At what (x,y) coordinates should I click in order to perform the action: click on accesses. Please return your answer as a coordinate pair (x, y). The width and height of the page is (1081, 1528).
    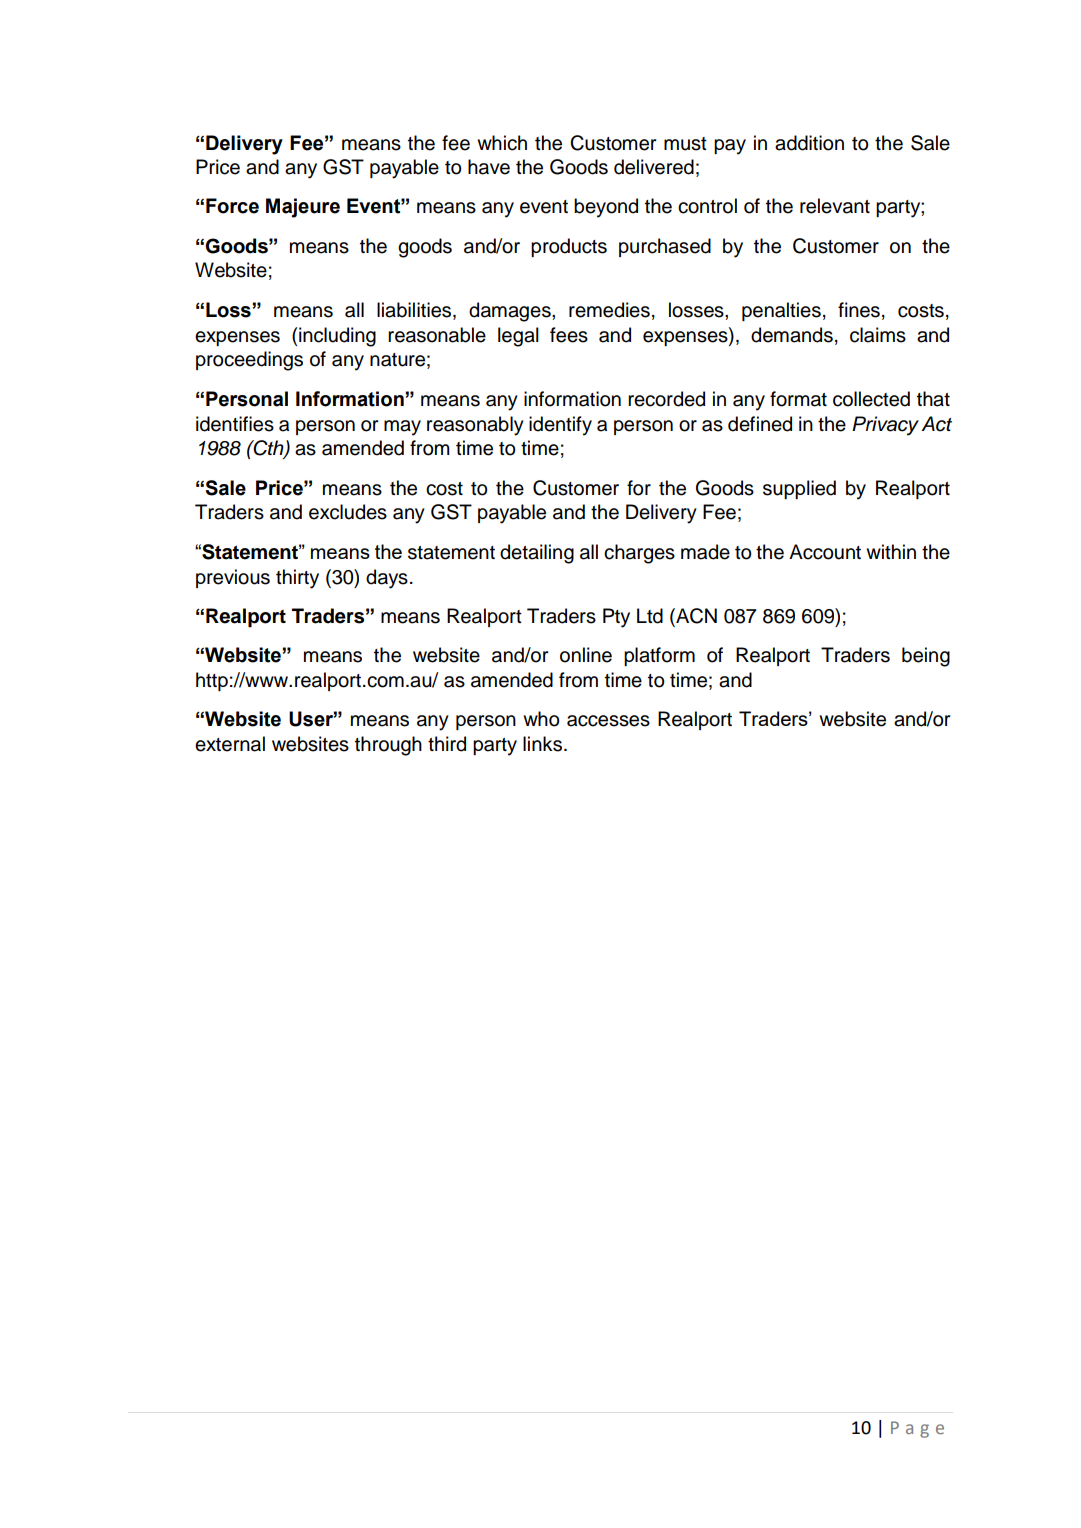
    Looking at the image, I should click on (608, 721).
